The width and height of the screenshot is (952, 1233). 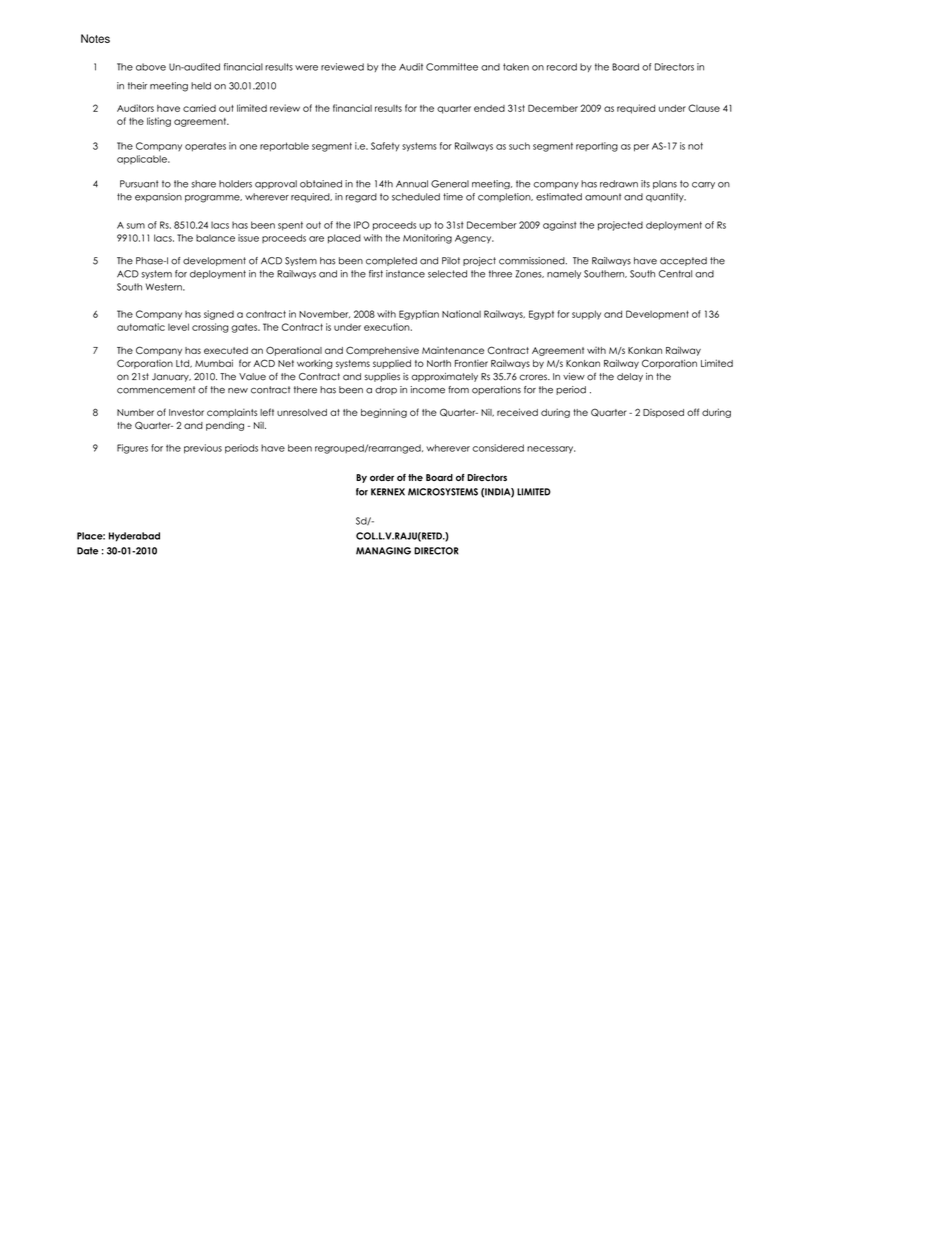 I want to click on redrawn, so click(x=619, y=184).
